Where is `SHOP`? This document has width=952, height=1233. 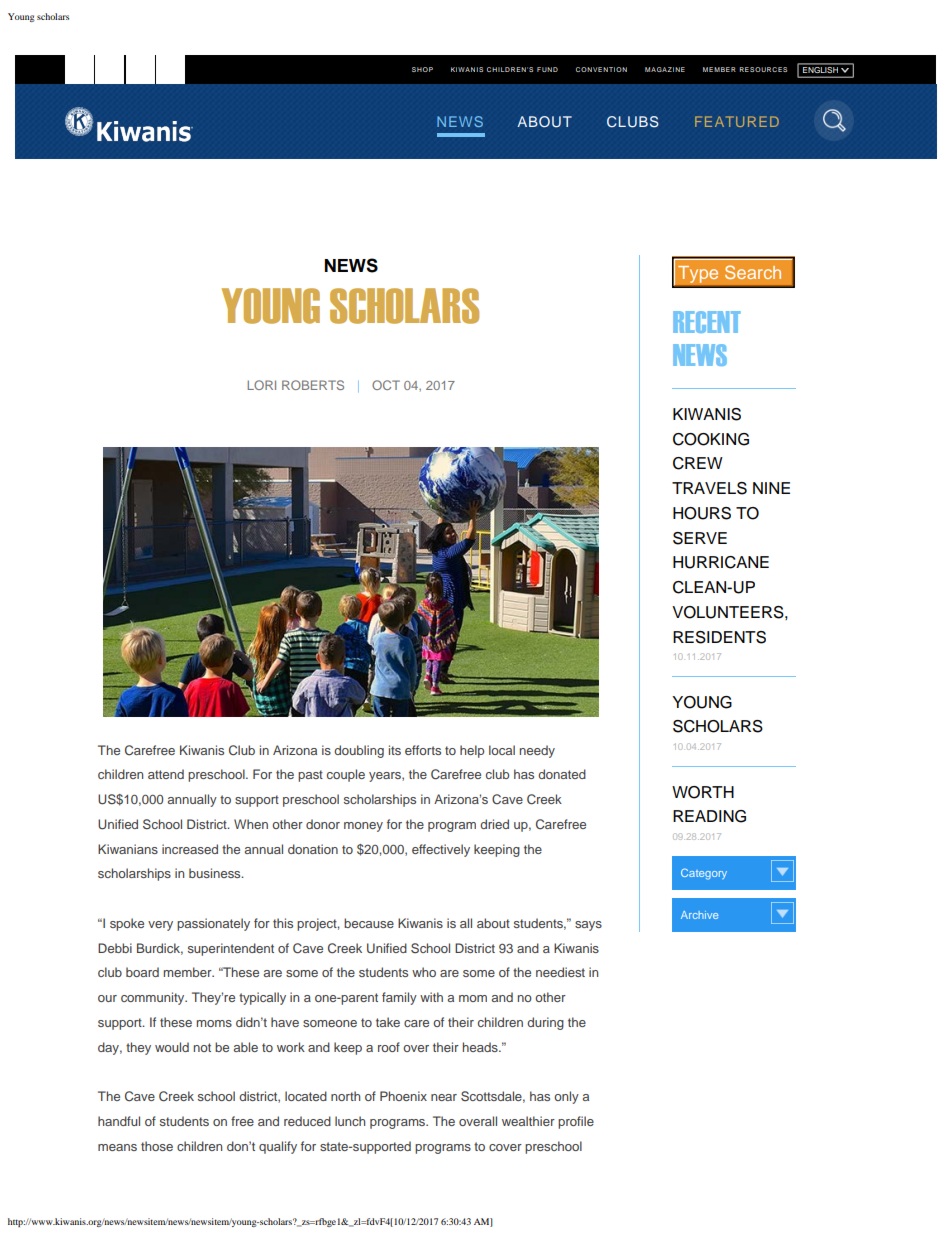 SHOP is located at coordinates (422, 69).
